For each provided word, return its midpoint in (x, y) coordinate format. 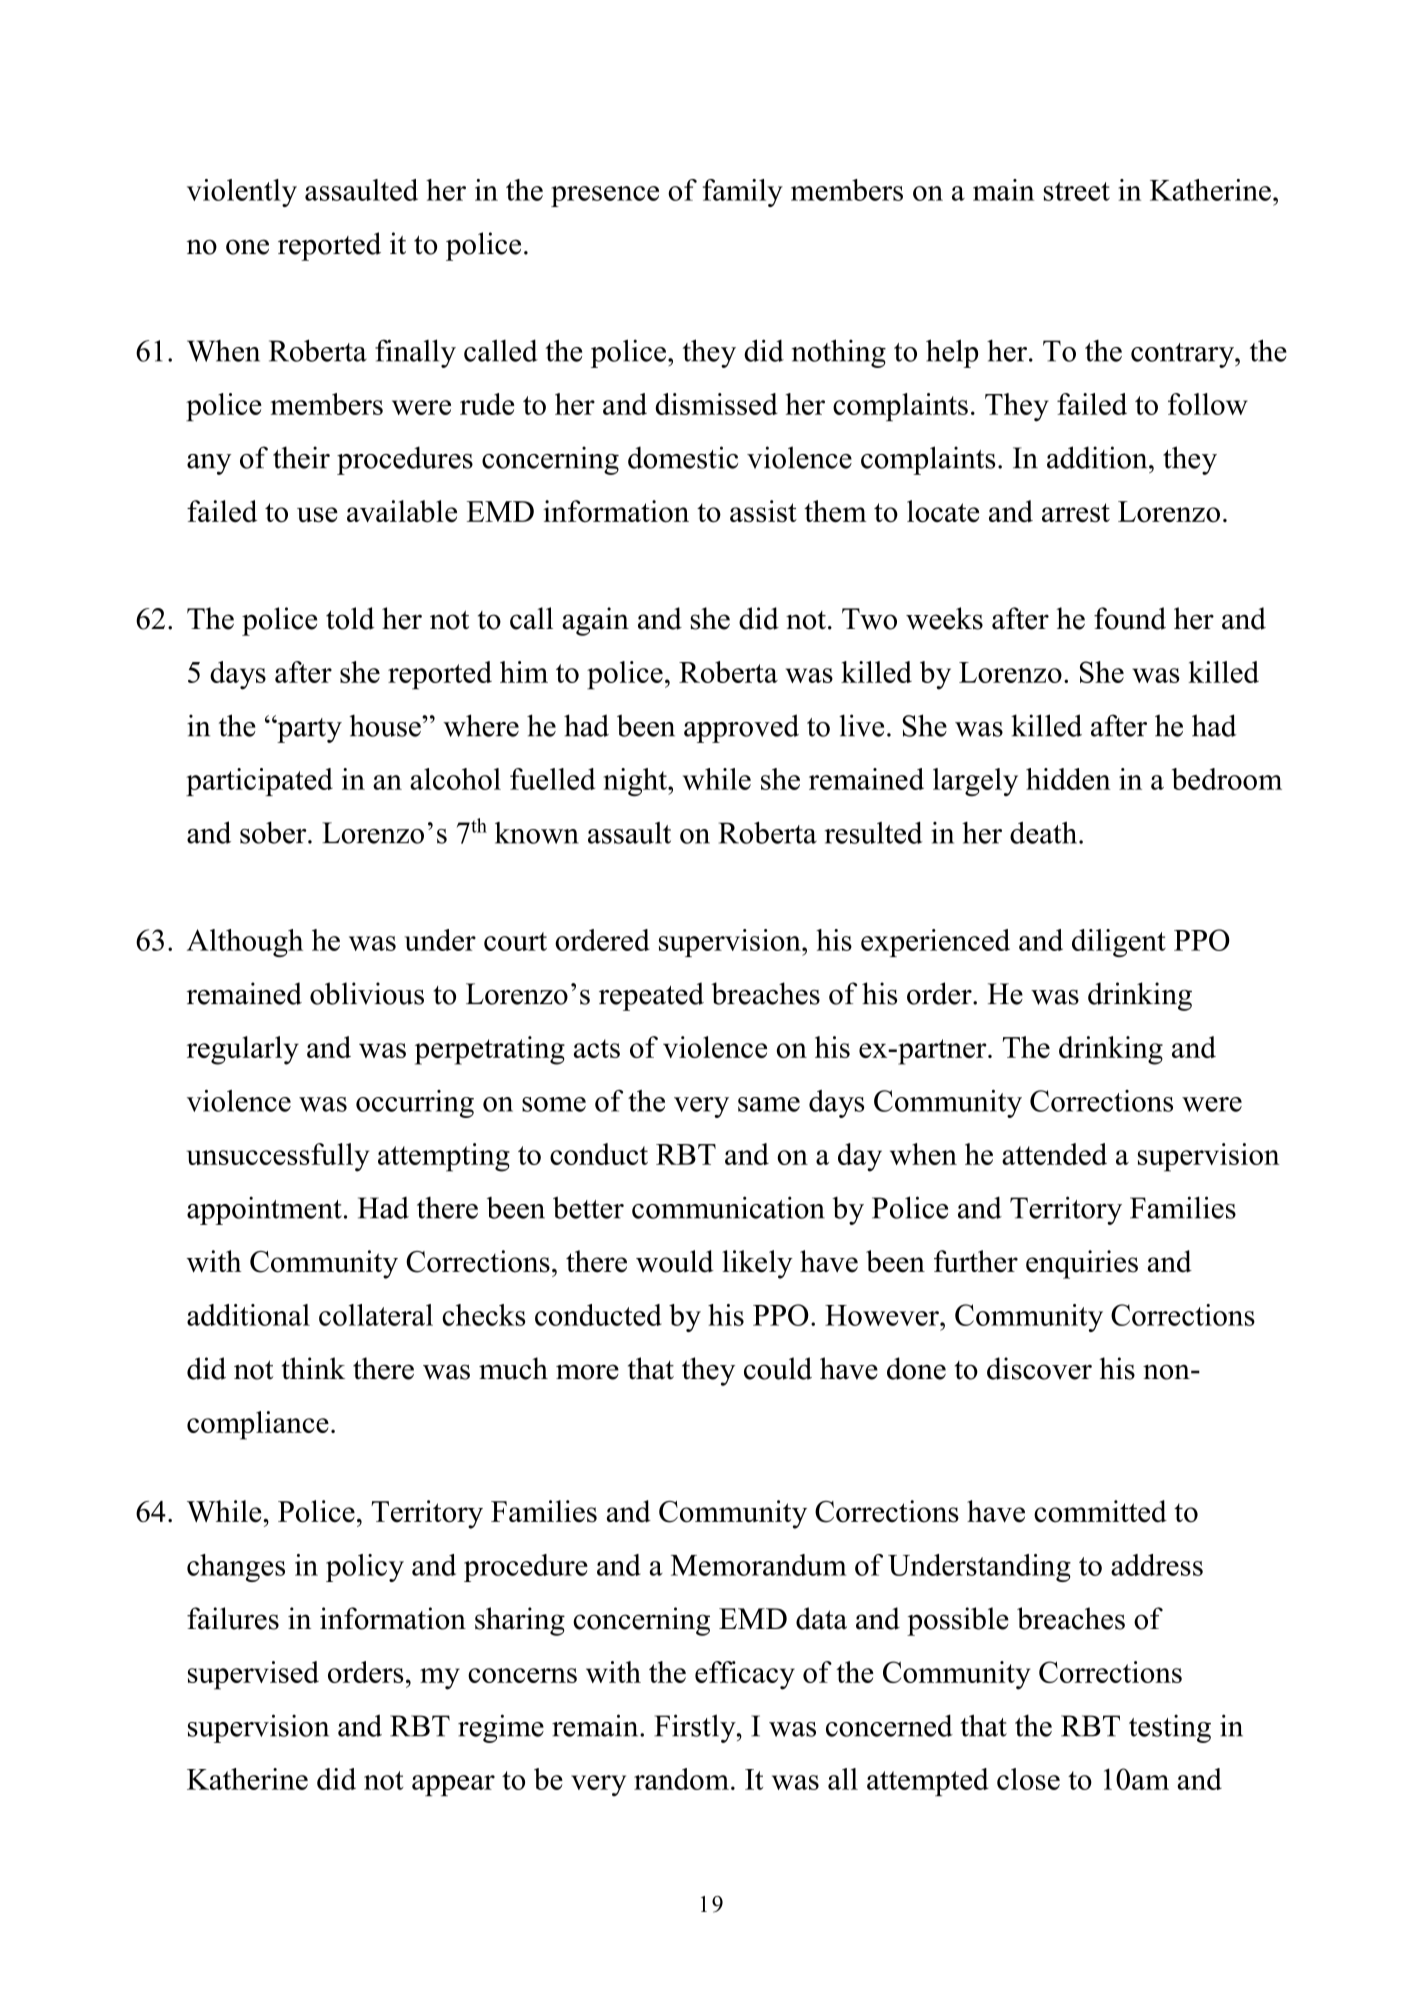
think (313, 1368)
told (350, 618)
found (1130, 618)
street (1077, 191)
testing (1170, 1728)
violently (242, 193)
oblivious (367, 993)
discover (1039, 1368)
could (778, 1368)
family (743, 193)
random (681, 1779)
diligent (1119, 943)
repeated (651, 996)
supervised (253, 1675)
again (595, 621)
